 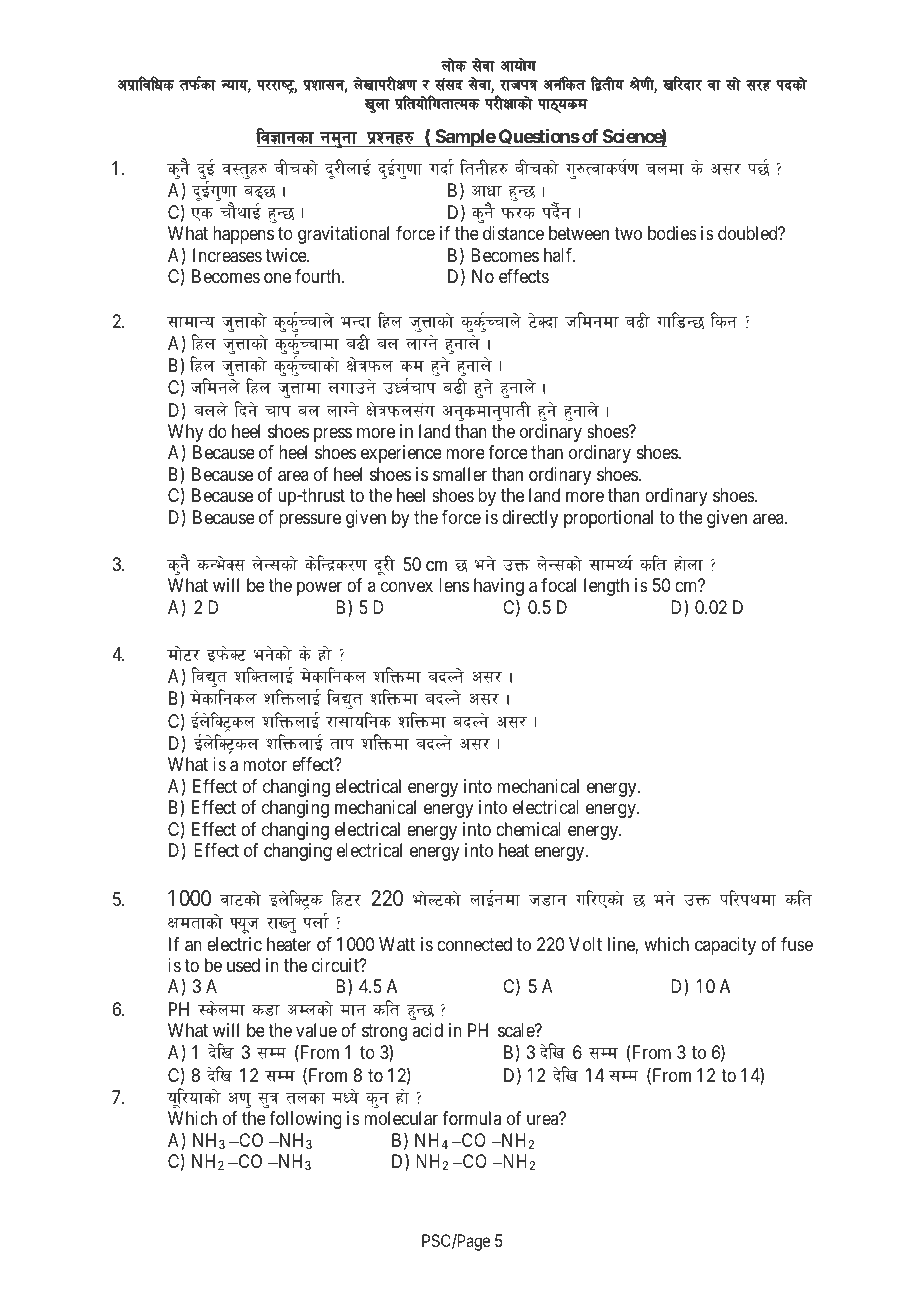 What do you see at coordinates (606, 587) in the image?
I see `length` at bounding box center [606, 587].
